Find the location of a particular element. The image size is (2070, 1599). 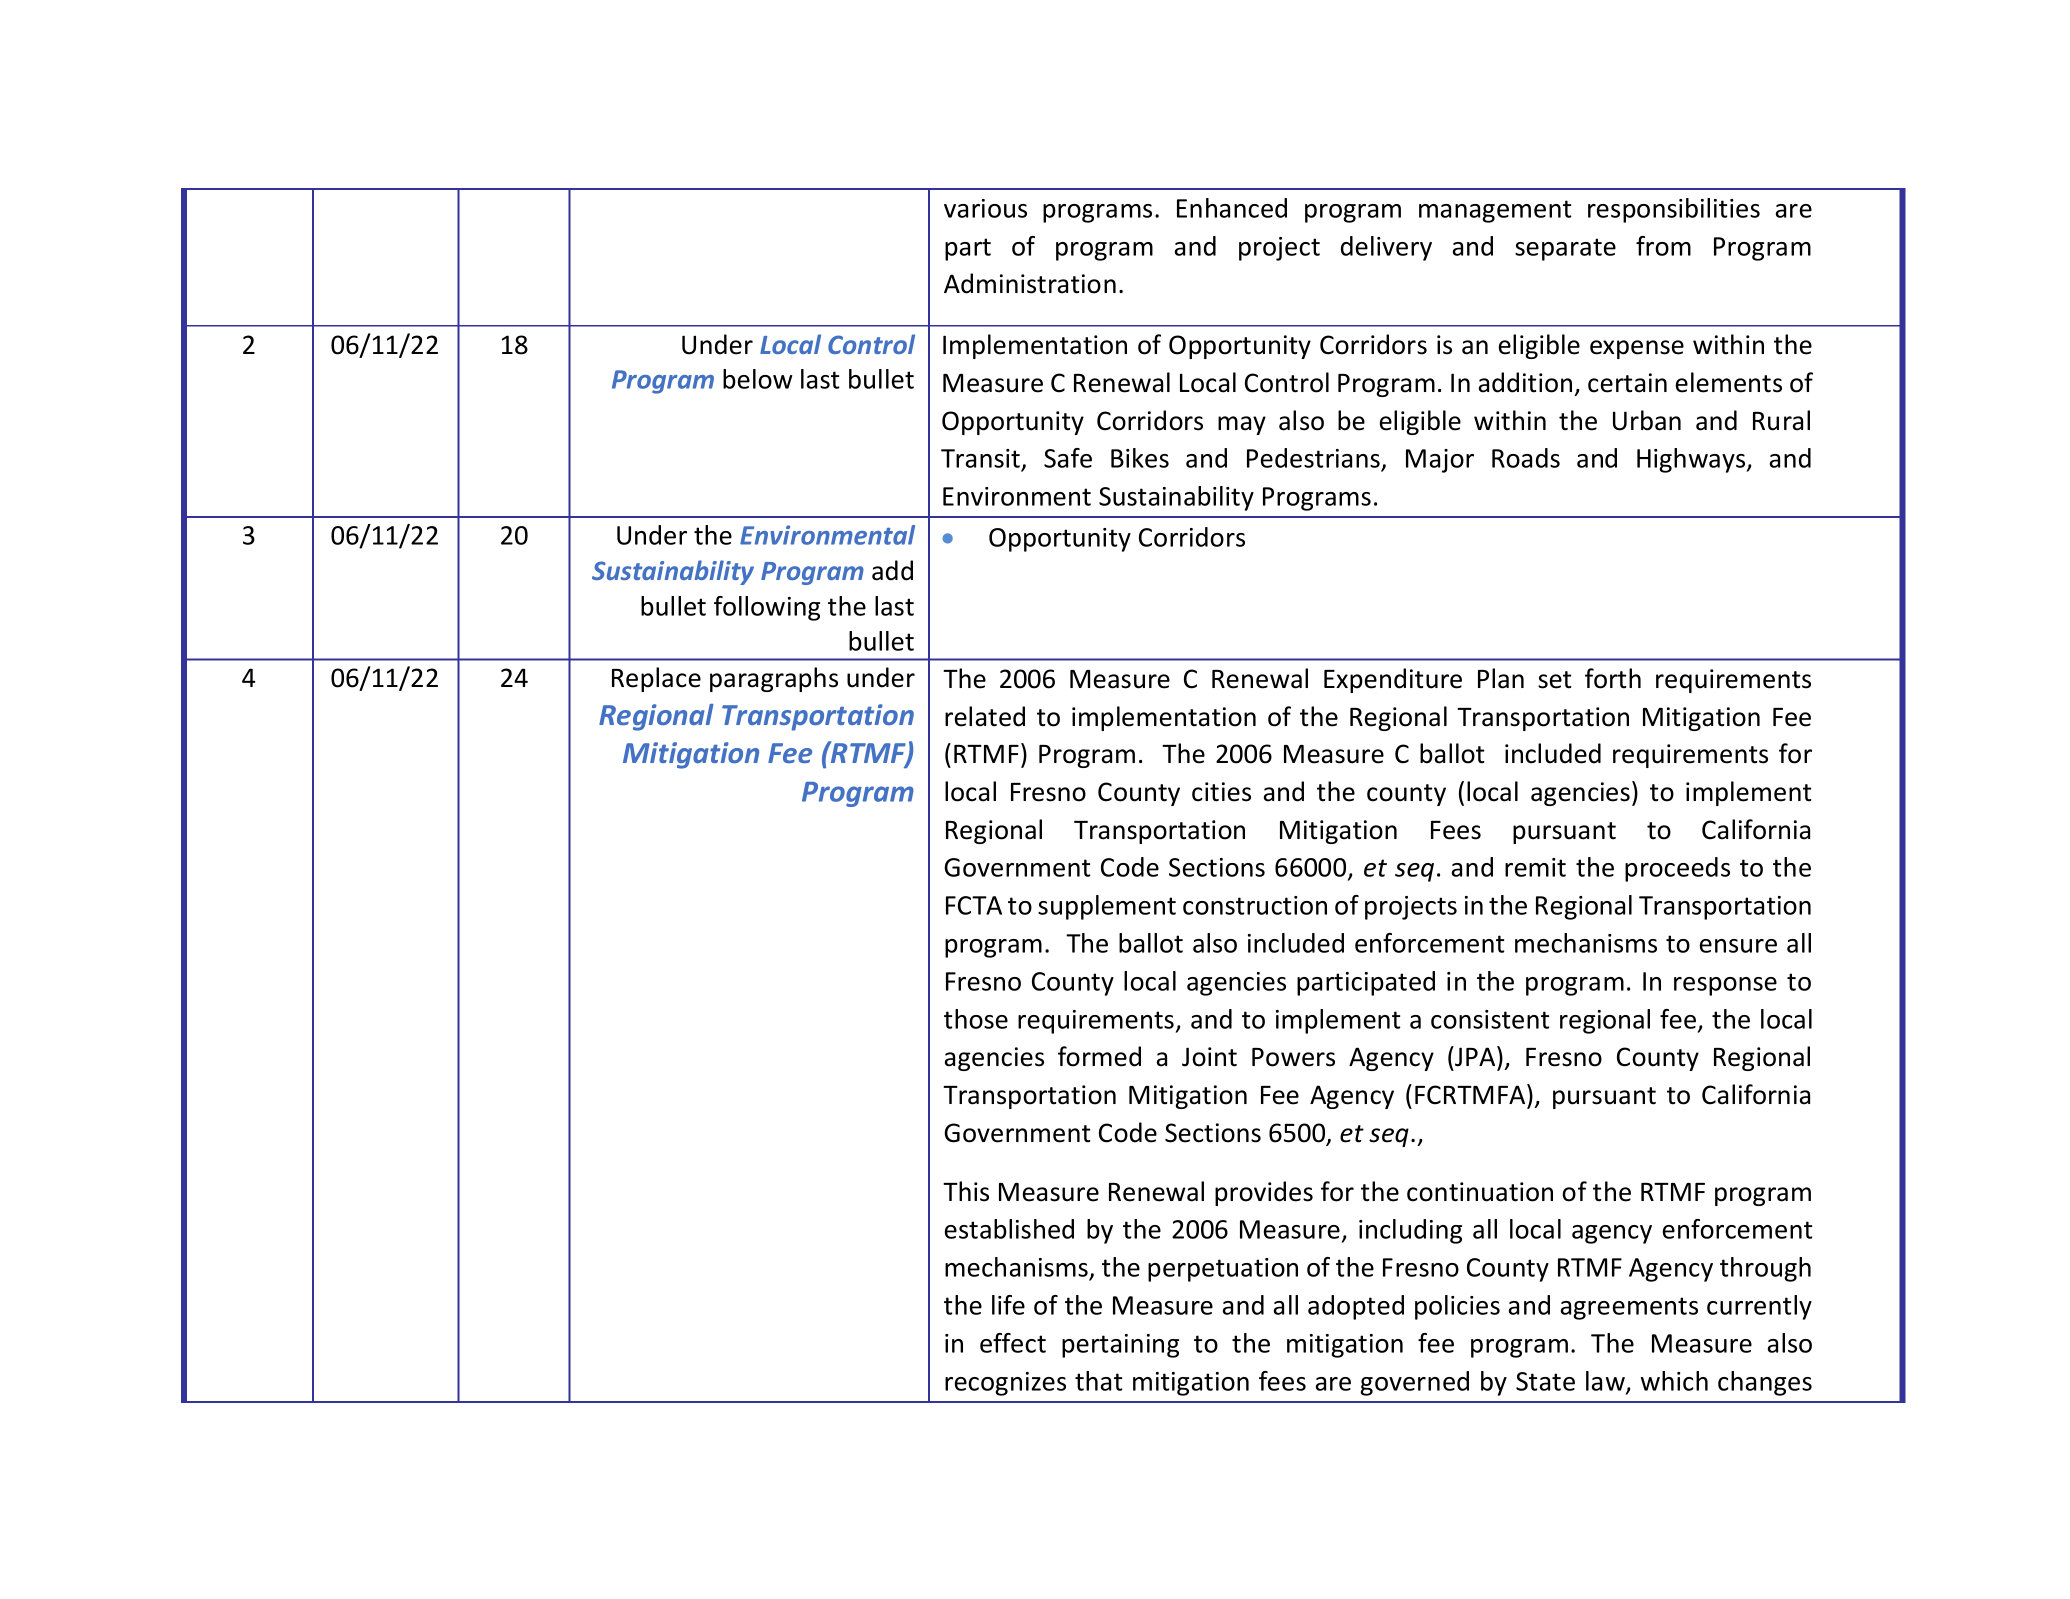

various is located at coordinates (985, 208).
